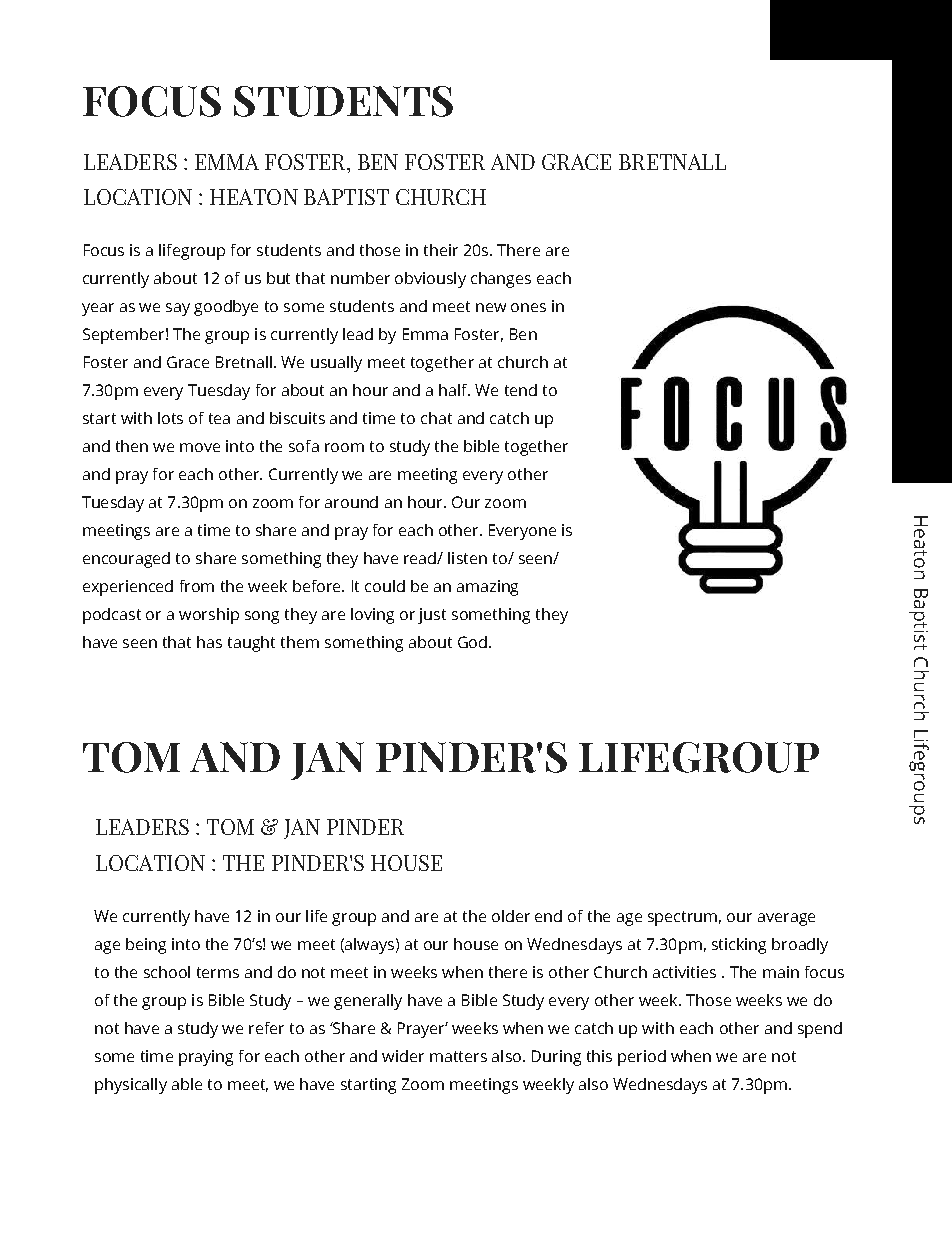 This screenshot has width=952, height=1233. Describe the element at coordinates (458, 1056) in the screenshot. I see `matters` at that location.
